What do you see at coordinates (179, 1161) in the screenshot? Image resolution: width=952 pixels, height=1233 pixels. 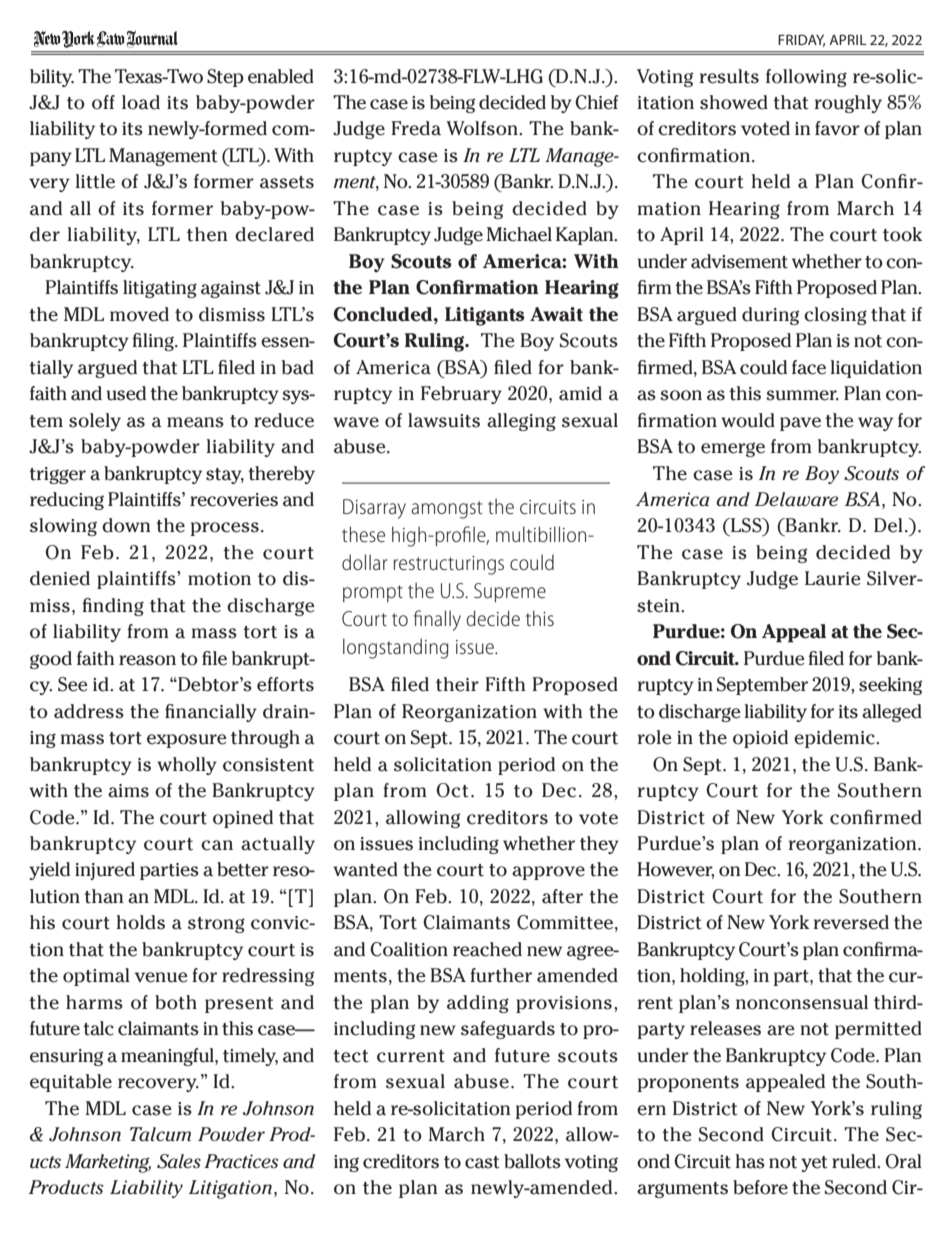 I see `Sales` at bounding box center [179, 1161].
